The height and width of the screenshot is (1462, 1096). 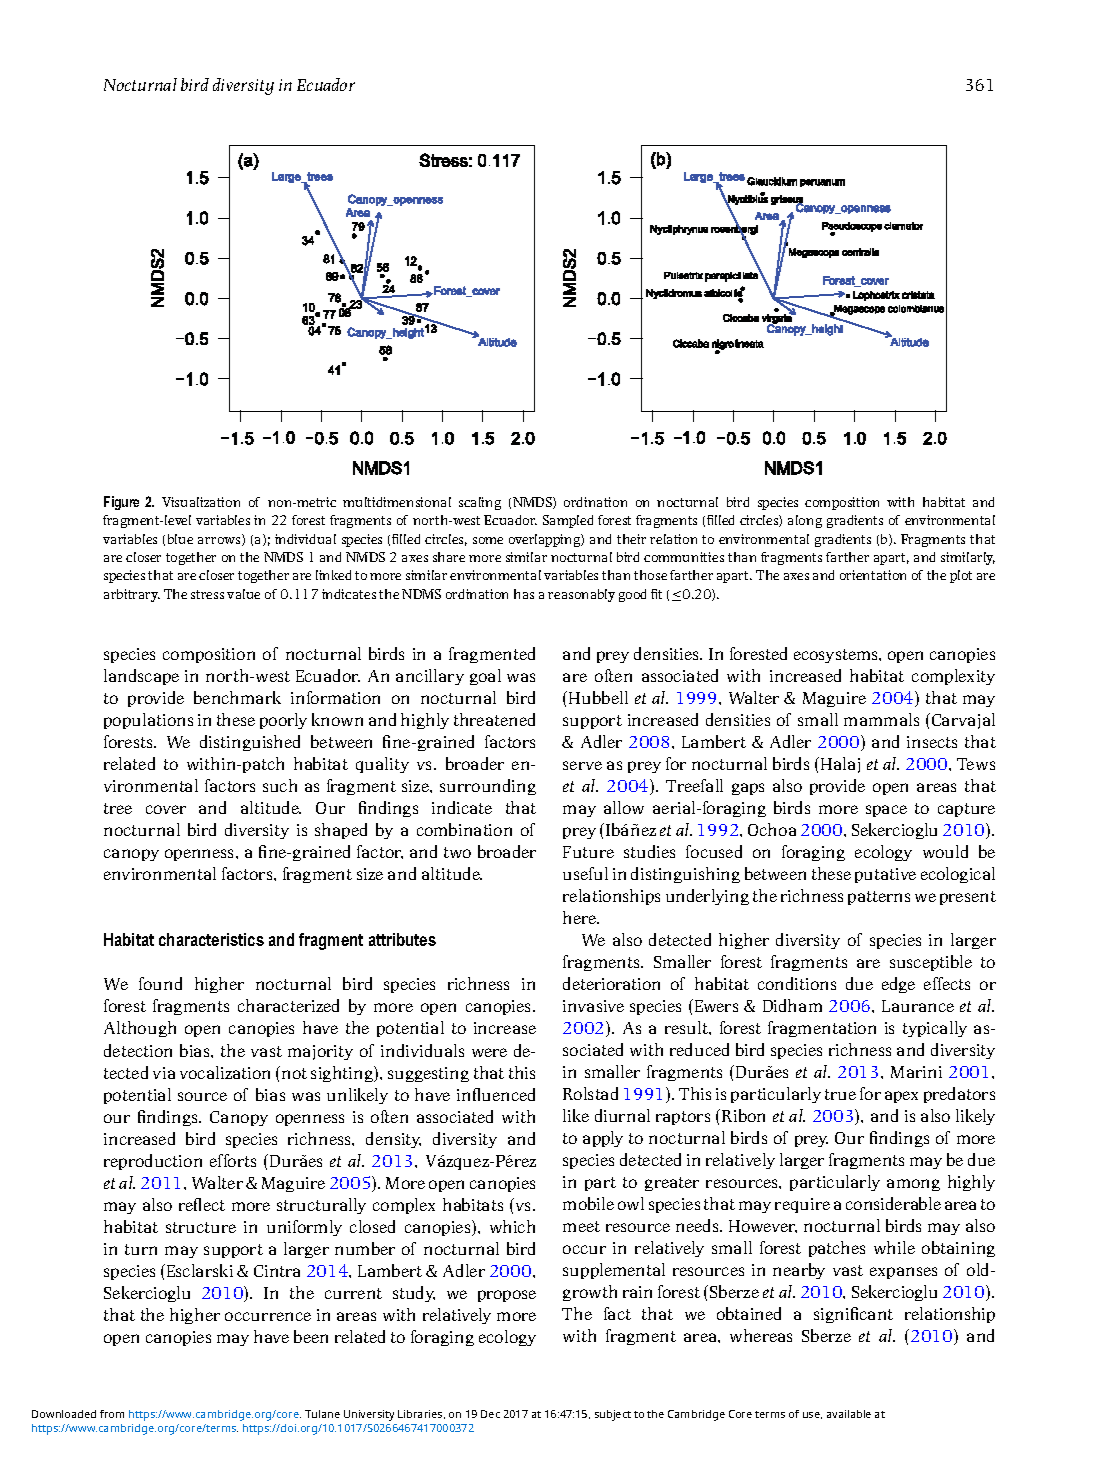 What do you see at coordinates (166, 809) in the screenshot?
I see `cover` at bounding box center [166, 809].
